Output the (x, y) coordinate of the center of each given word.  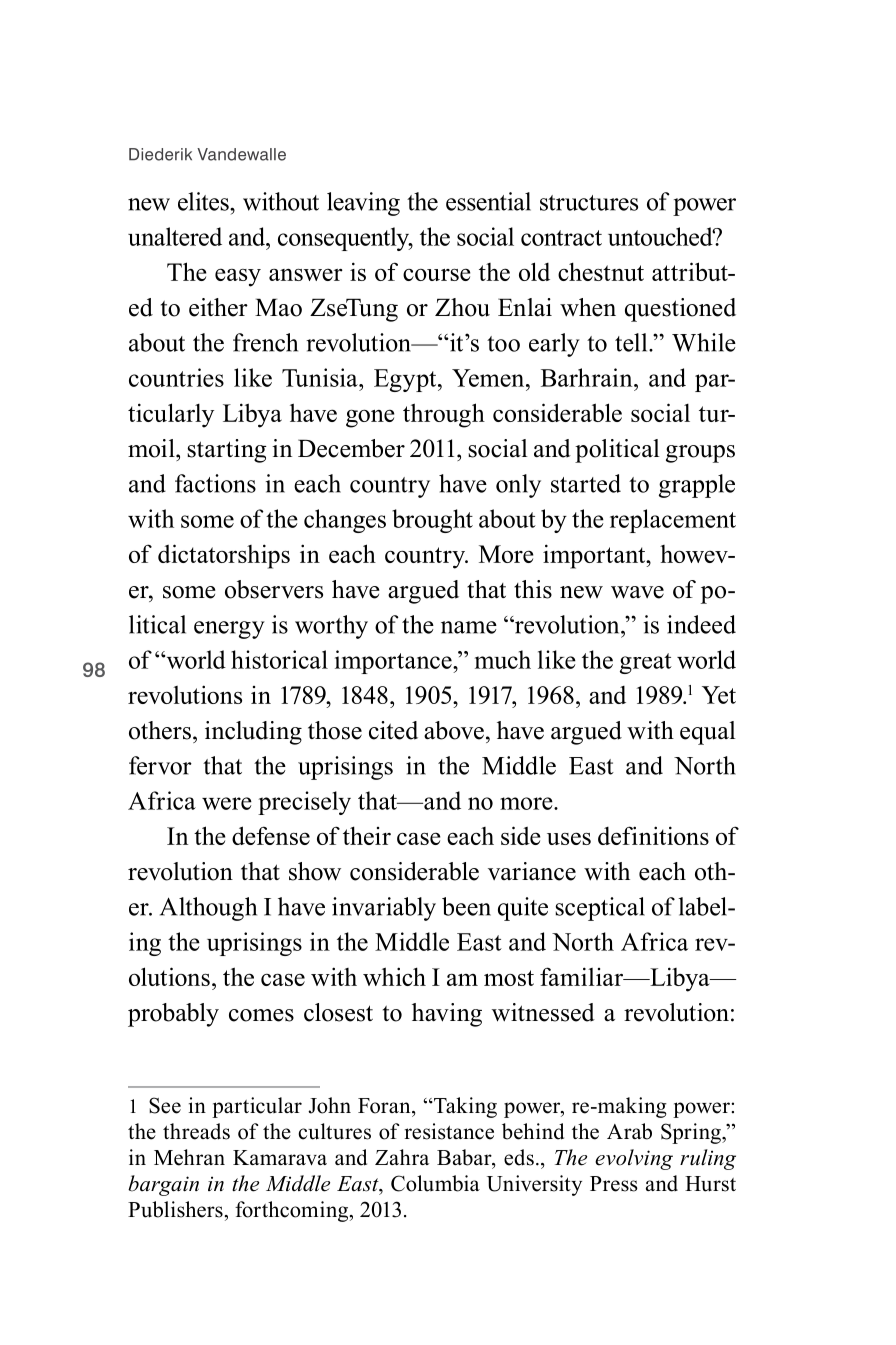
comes (261, 1015)
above (454, 730)
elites (204, 201)
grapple (697, 486)
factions (215, 483)
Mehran (189, 1157)
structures (589, 203)
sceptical (600, 909)
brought (432, 521)
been (466, 906)
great (646, 663)
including (253, 733)
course (437, 274)
